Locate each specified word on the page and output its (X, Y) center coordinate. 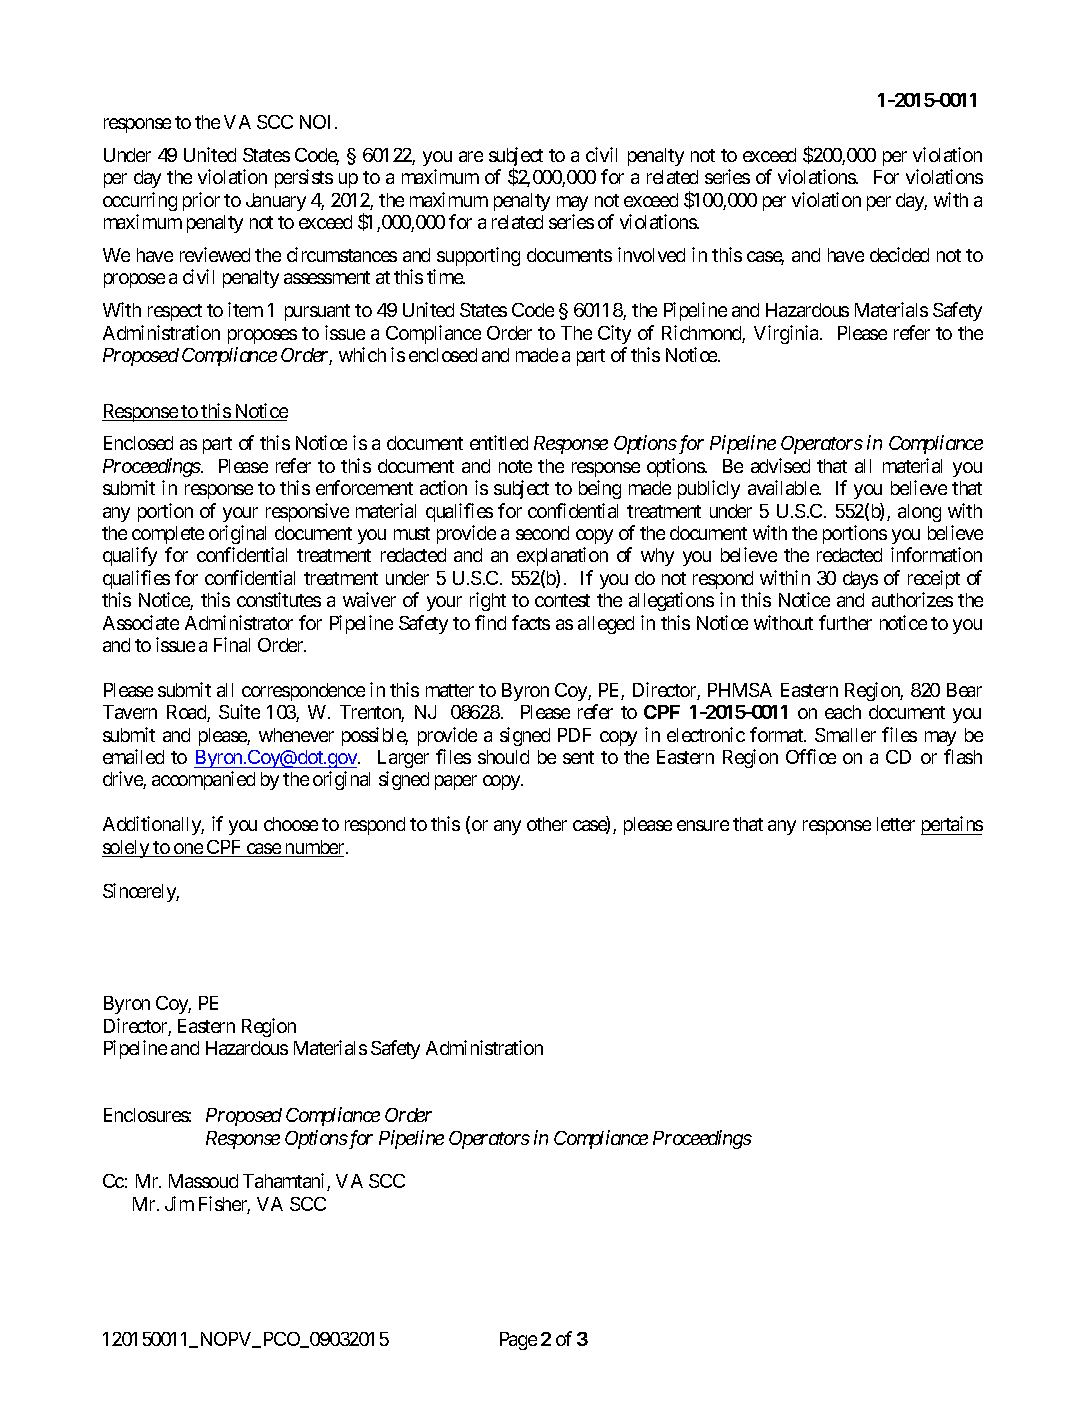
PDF (574, 735)
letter (896, 824)
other (547, 824)
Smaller (845, 735)
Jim (179, 1203)
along (919, 513)
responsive (307, 512)
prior (201, 201)
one (188, 850)
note (515, 466)
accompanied (203, 780)
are (471, 156)
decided (899, 254)
